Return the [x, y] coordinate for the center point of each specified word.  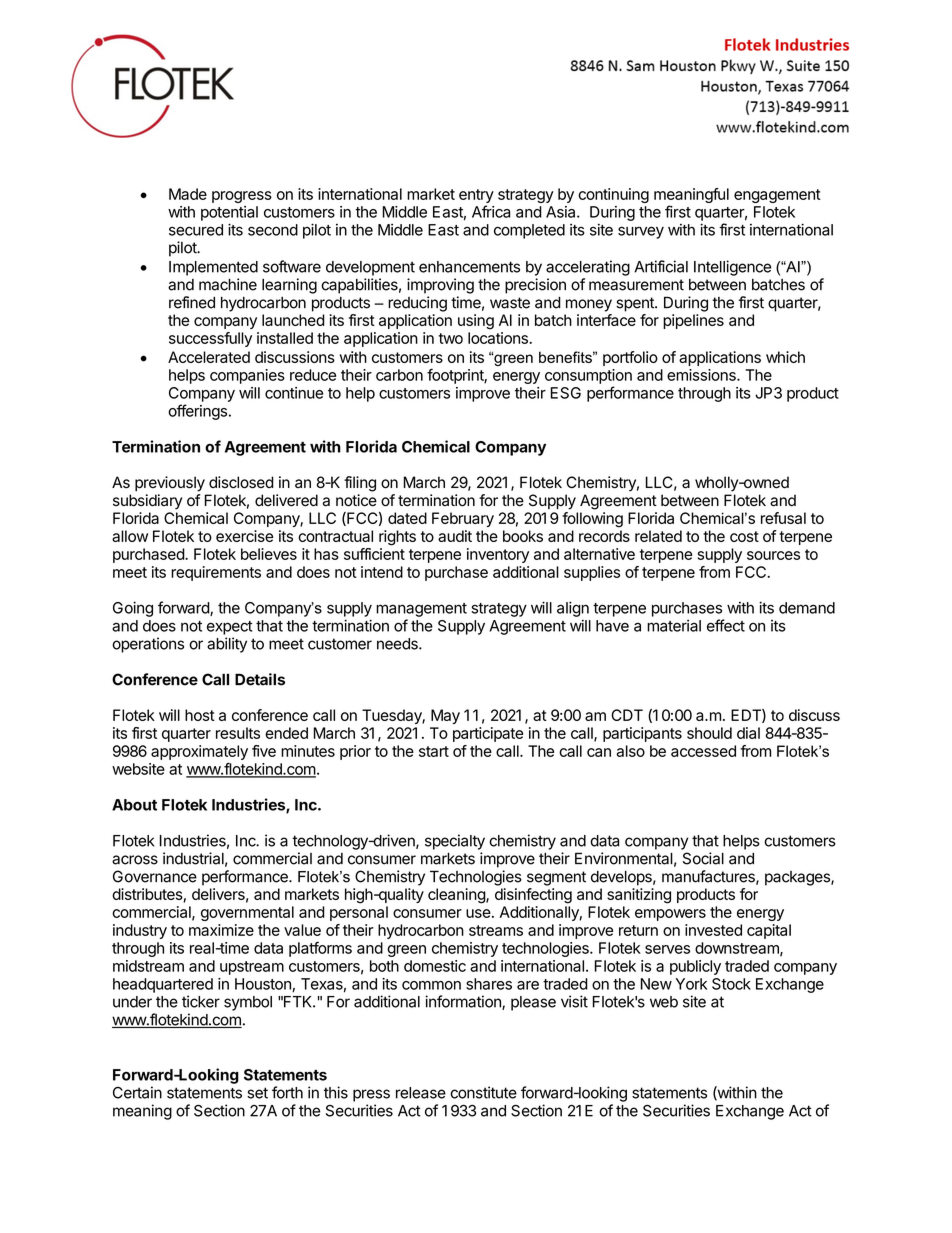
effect [726, 625]
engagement [777, 196]
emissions [702, 375]
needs [398, 644]
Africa [491, 211]
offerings [197, 412]
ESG [565, 393]
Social [703, 858]
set [257, 1093]
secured [196, 230]
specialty [455, 842]
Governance [155, 876]
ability [227, 645]
